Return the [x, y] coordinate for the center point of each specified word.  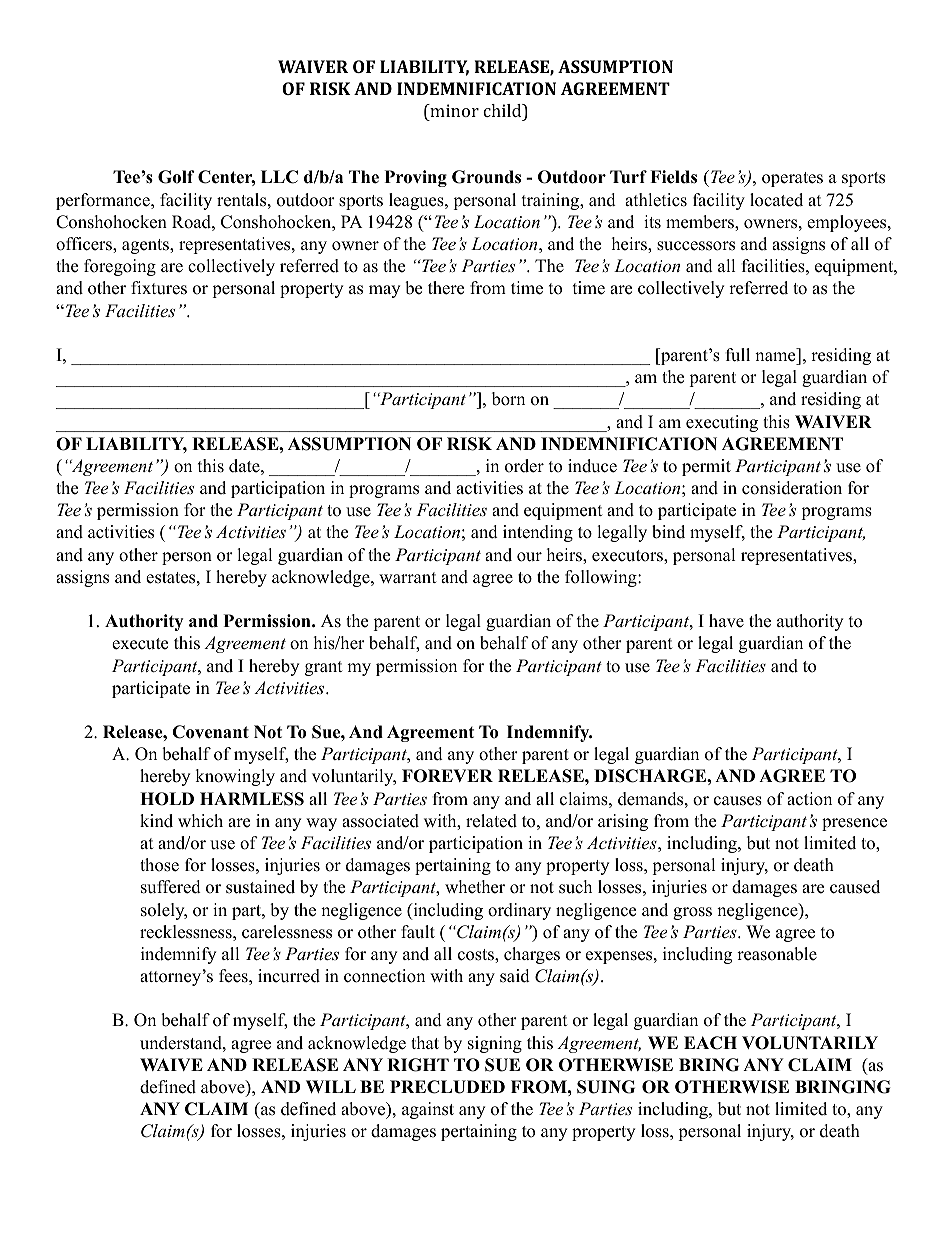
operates [792, 179]
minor [453, 110]
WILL [331, 1086]
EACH [710, 1043]
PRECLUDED [447, 1087]
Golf [176, 177]
